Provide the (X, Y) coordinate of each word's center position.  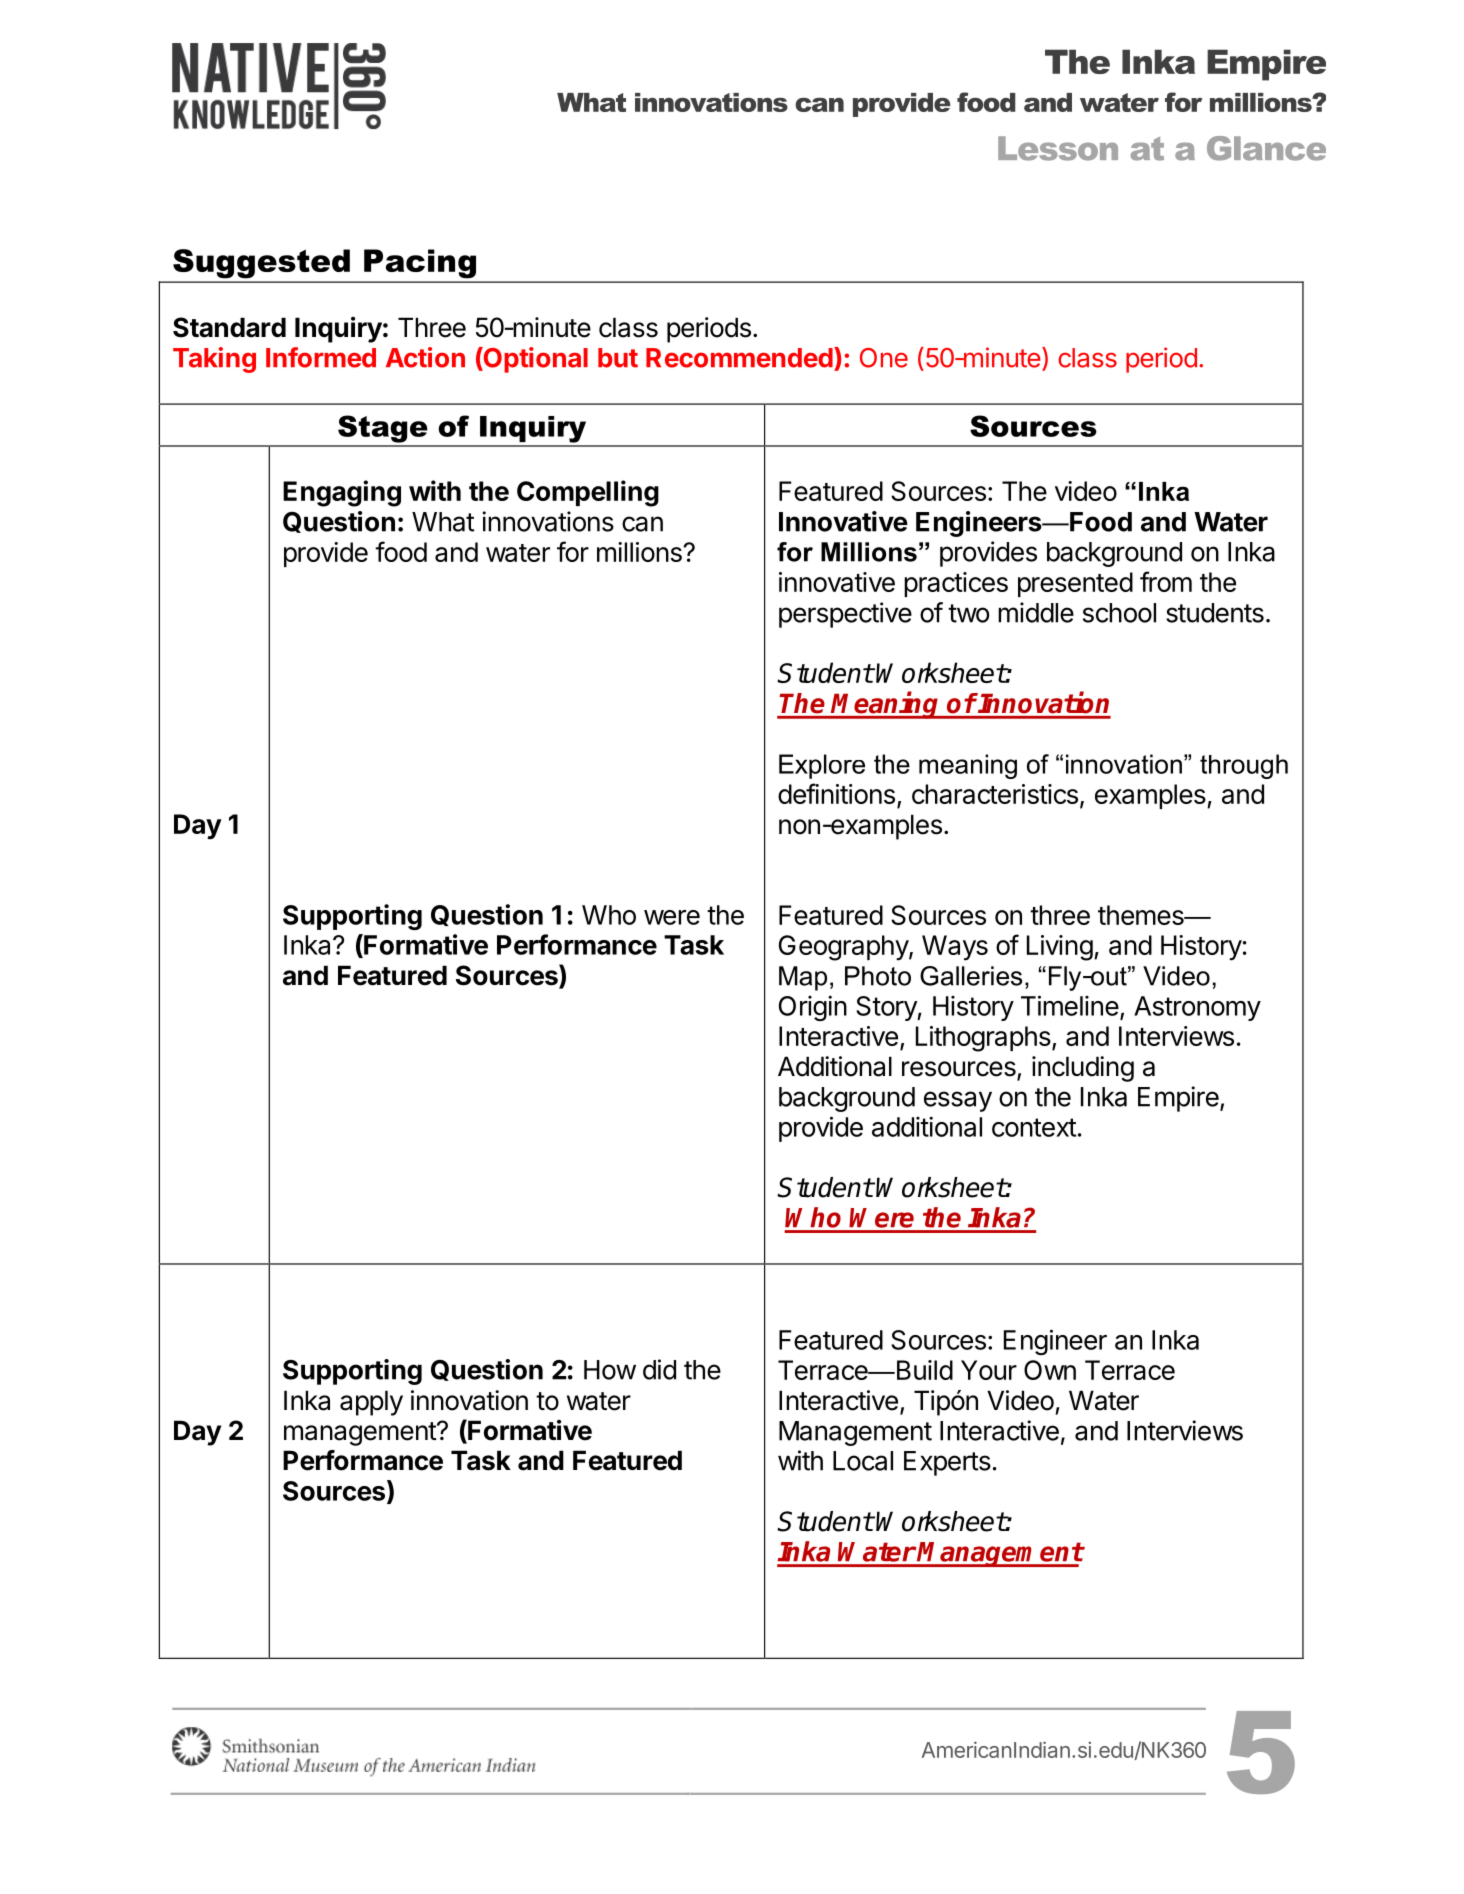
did (659, 1369)
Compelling (588, 493)
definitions (836, 793)
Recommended (739, 358)
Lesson (1058, 148)
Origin (813, 1008)
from (1166, 581)
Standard (229, 327)
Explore (822, 766)
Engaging (342, 493)
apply (371, 1403)
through (1244, 766)
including (1083, 1069)
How (610, 1370)
